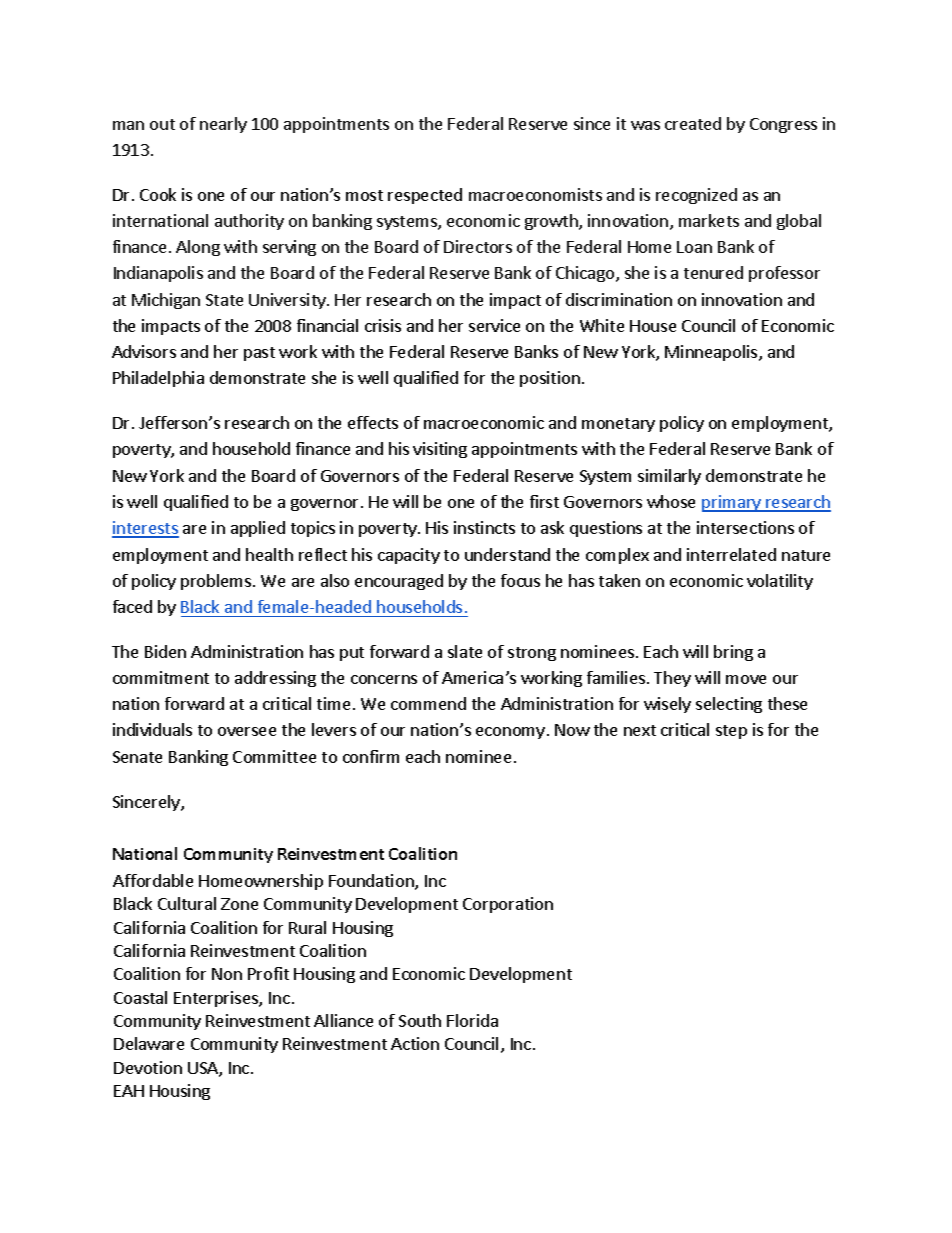 The width and height of the screenshot is (952, 1233). Describe the element at coordinates (149, 1043) in the screenshot. I see `Delaware` at that location.
